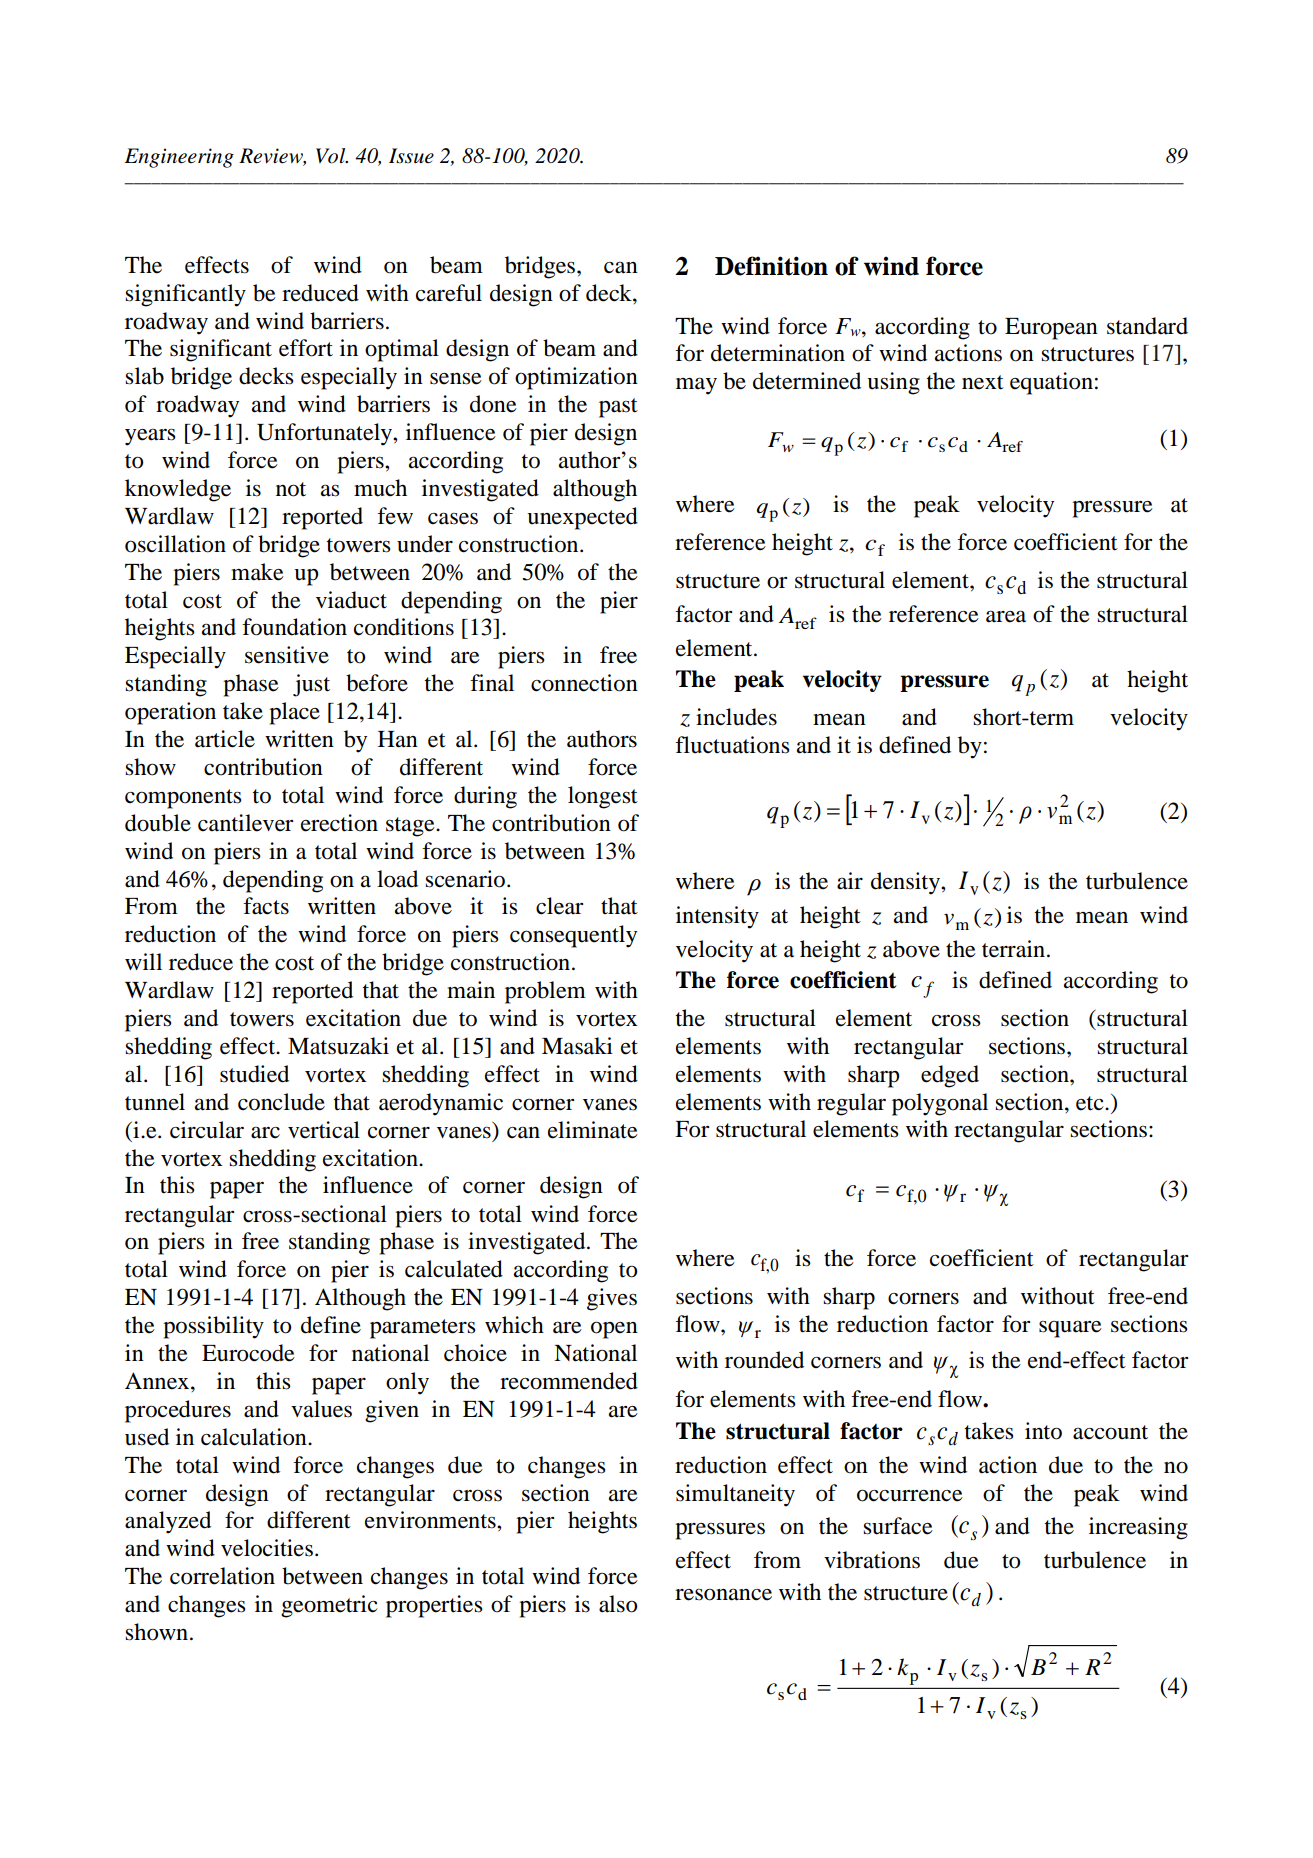 The width and height of the page is (1313, 1858). Describe the element at coordinates (332, 156) in the page. I see `Vol` at that location.
